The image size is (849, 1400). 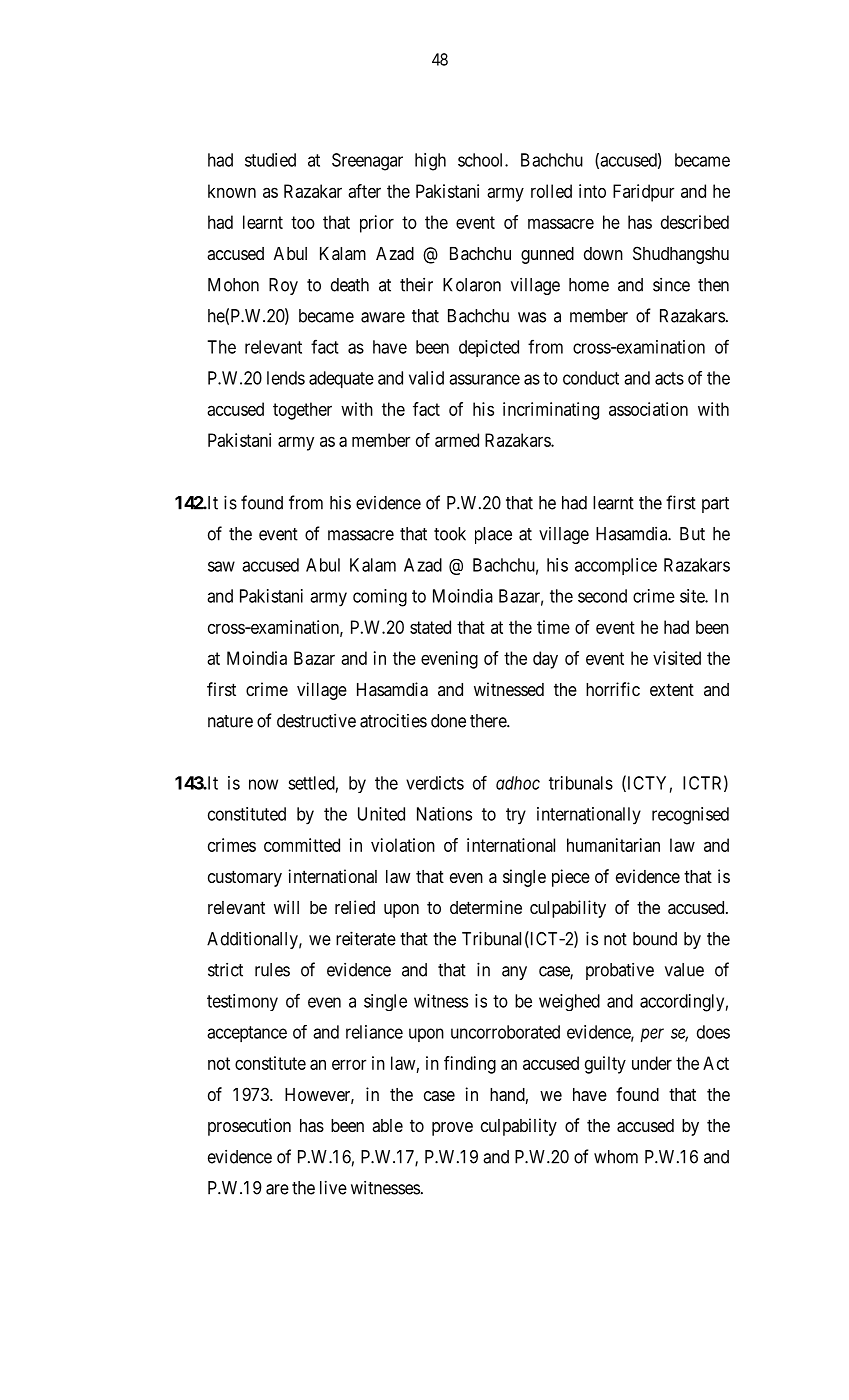 I want to click on studied, so click(x=270, y=160).
